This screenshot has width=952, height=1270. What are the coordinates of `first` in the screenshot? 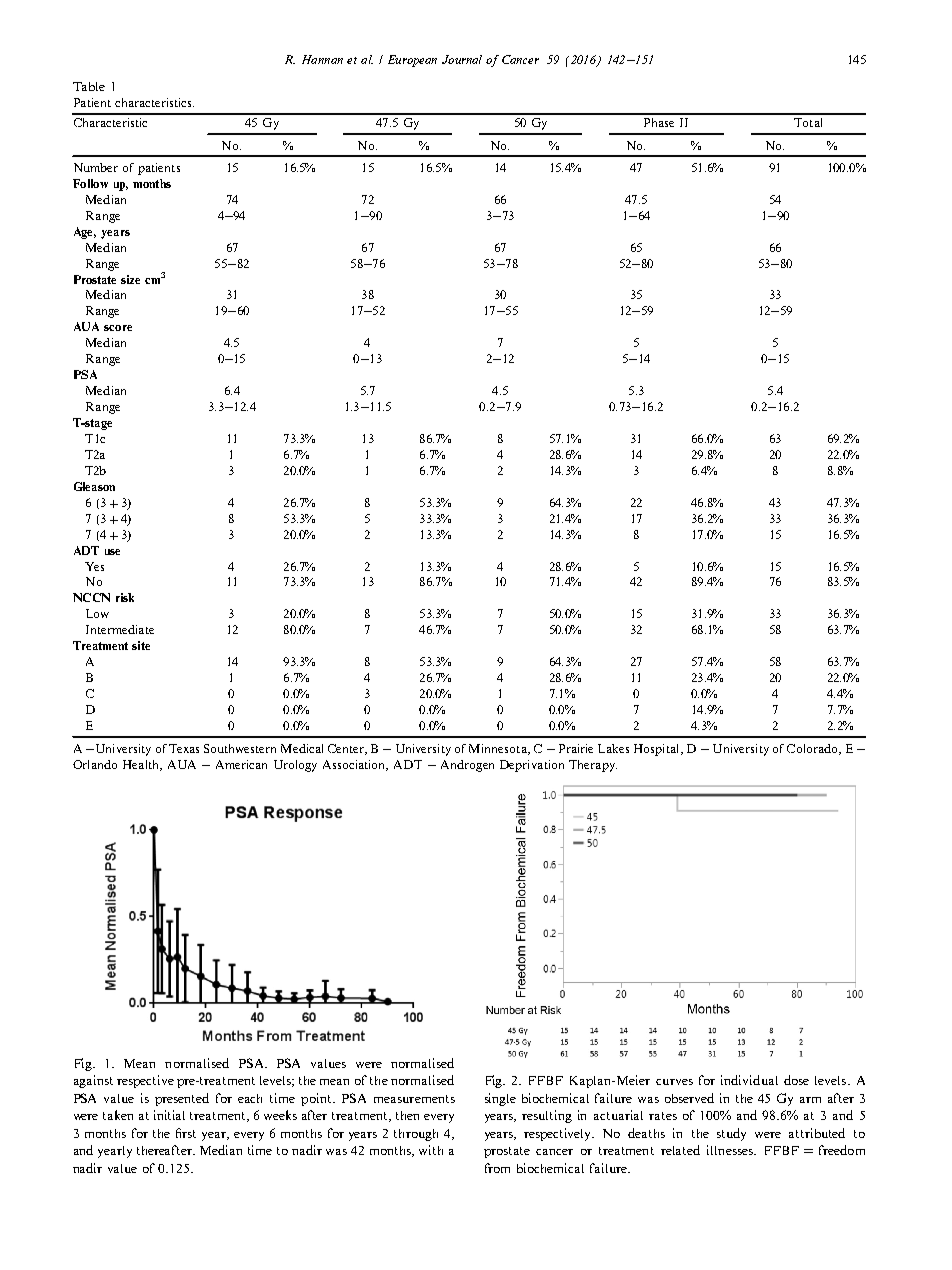 It's located at (186, 1133).
